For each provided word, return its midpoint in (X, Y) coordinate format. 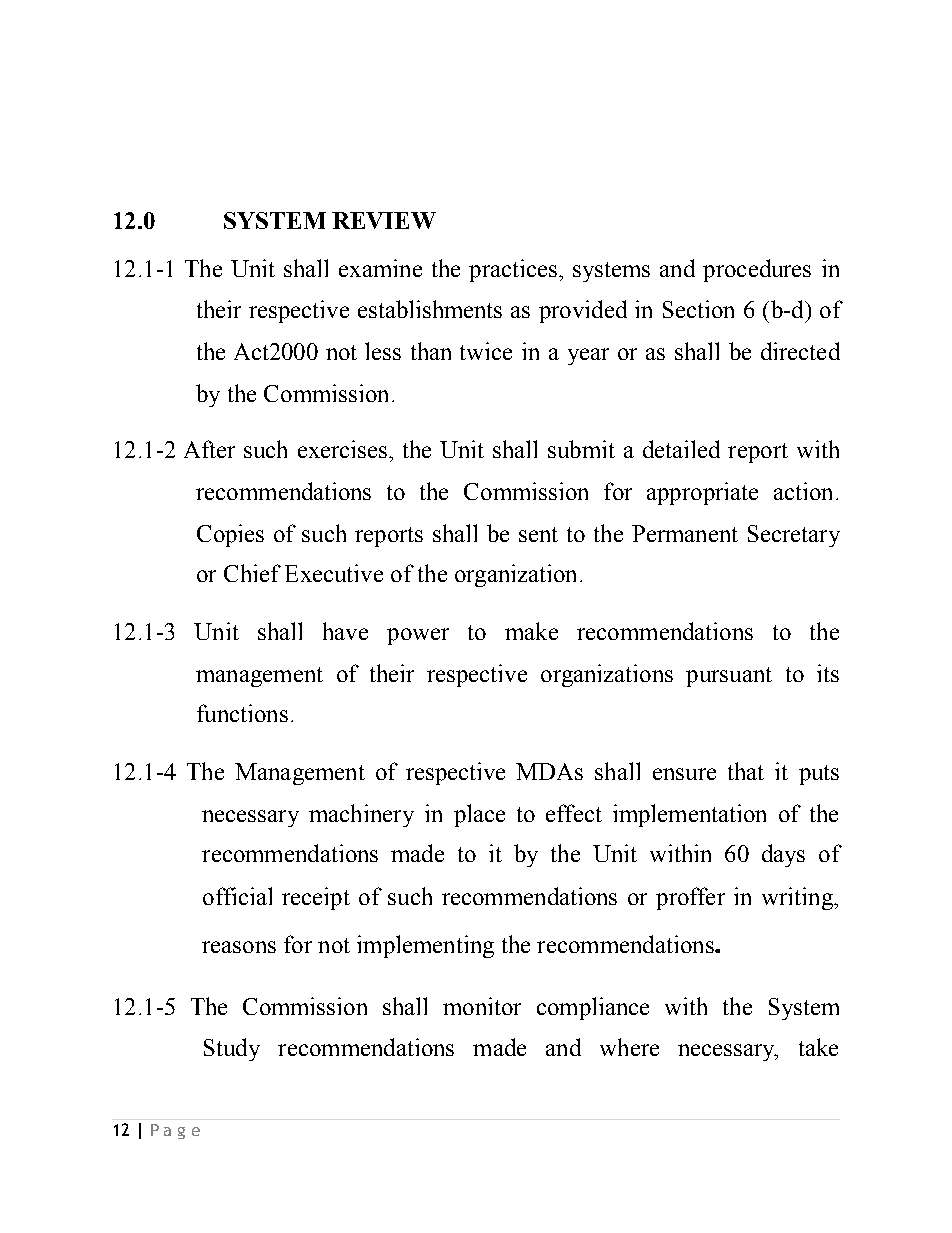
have (345, 631)
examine (380, 268)
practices (513, 270)
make (531, 631)
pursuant (729, 677)
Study (232, 1049)
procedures (757, 270)
